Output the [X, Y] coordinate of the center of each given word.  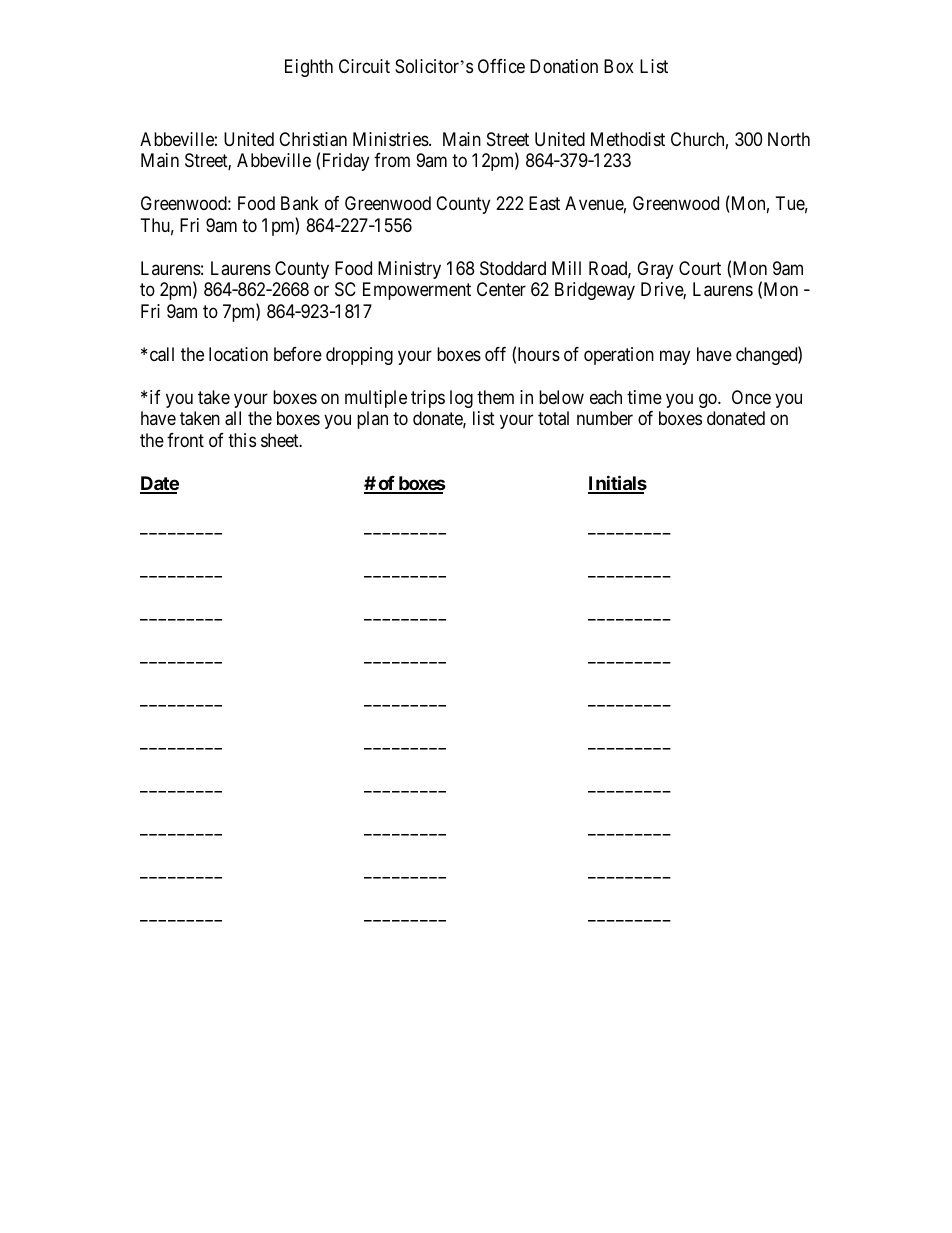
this [242, 440]
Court [700, 268]
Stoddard [513, 268]
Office [501, 66]
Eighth [309, 68]
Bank [300, 203]
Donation [564, 66]
